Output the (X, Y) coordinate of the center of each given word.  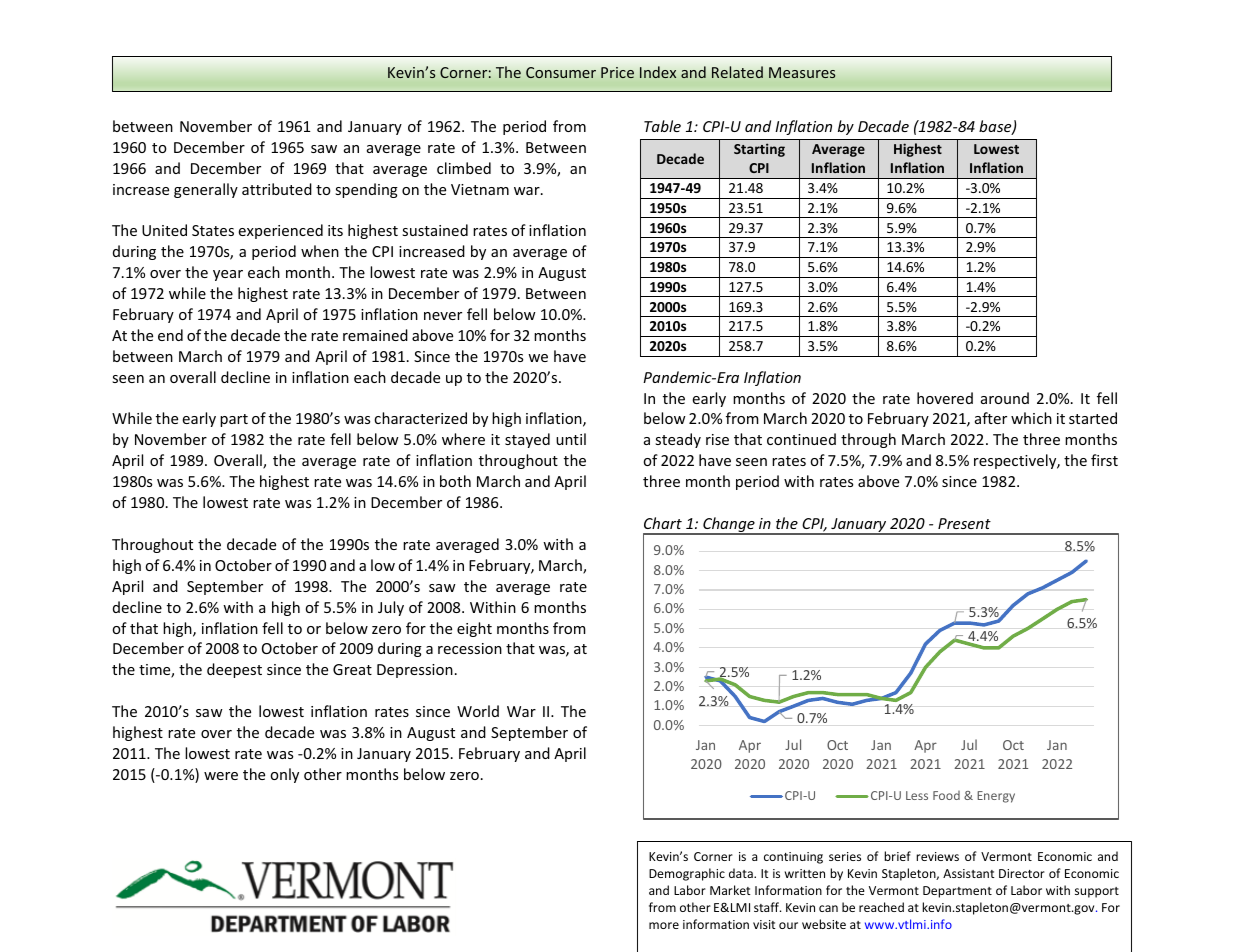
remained (375, 335)
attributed (277, 189)
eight (474, 629)
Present (964, 523)
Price (617, 72)
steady (678, 440)
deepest (234, 670)
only (284, 775)
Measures (802, 72)
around (1005, 398)
